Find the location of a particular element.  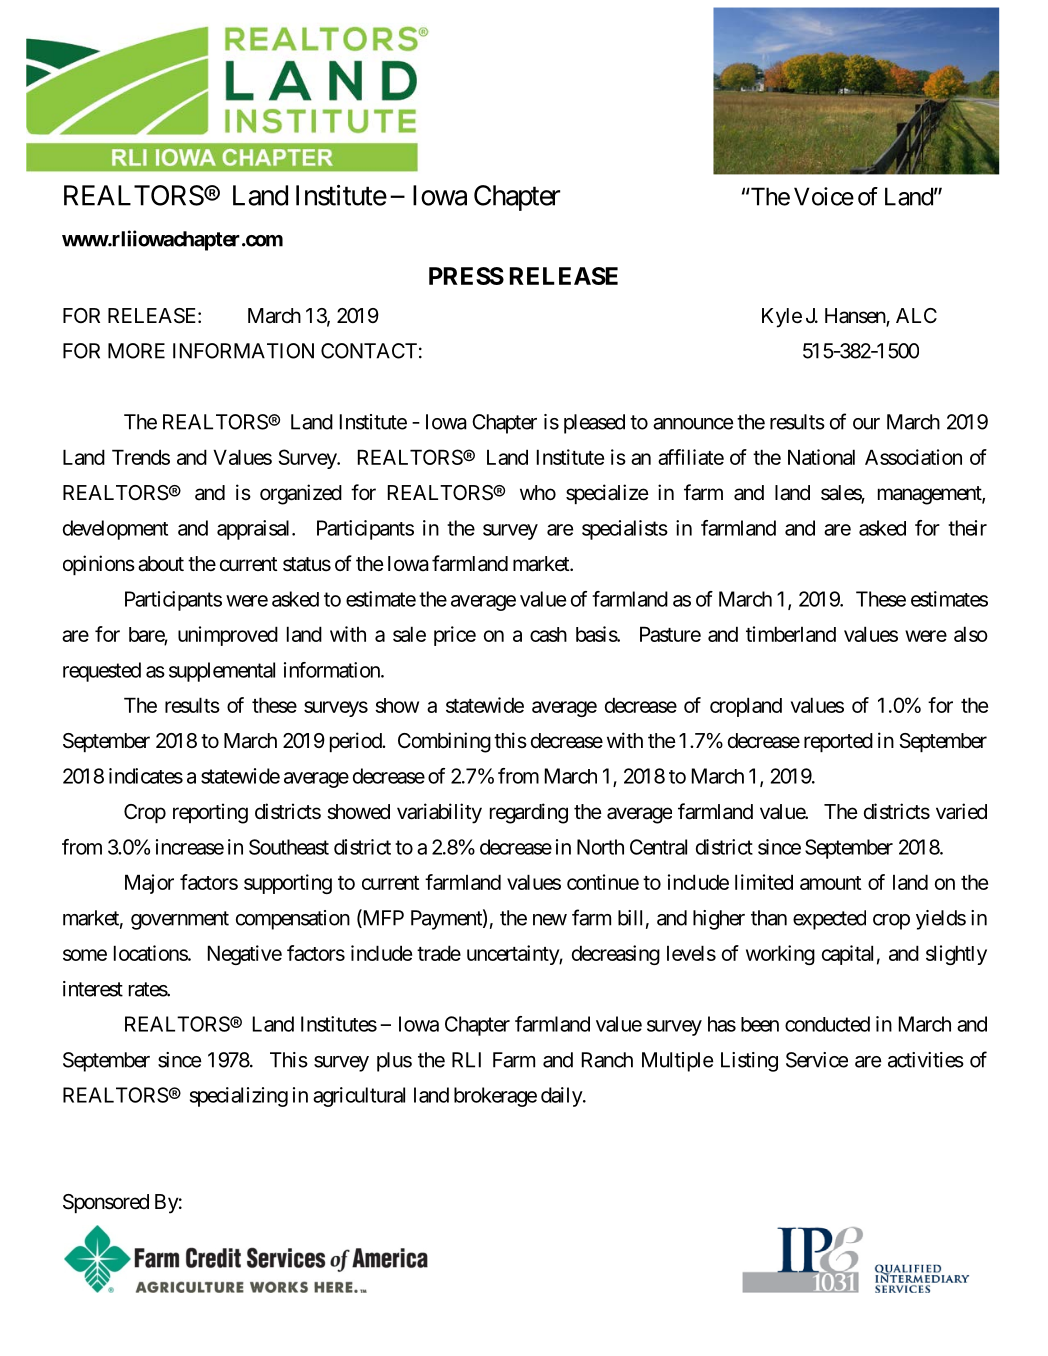

PRESS is located at coordinates (466, 276).
